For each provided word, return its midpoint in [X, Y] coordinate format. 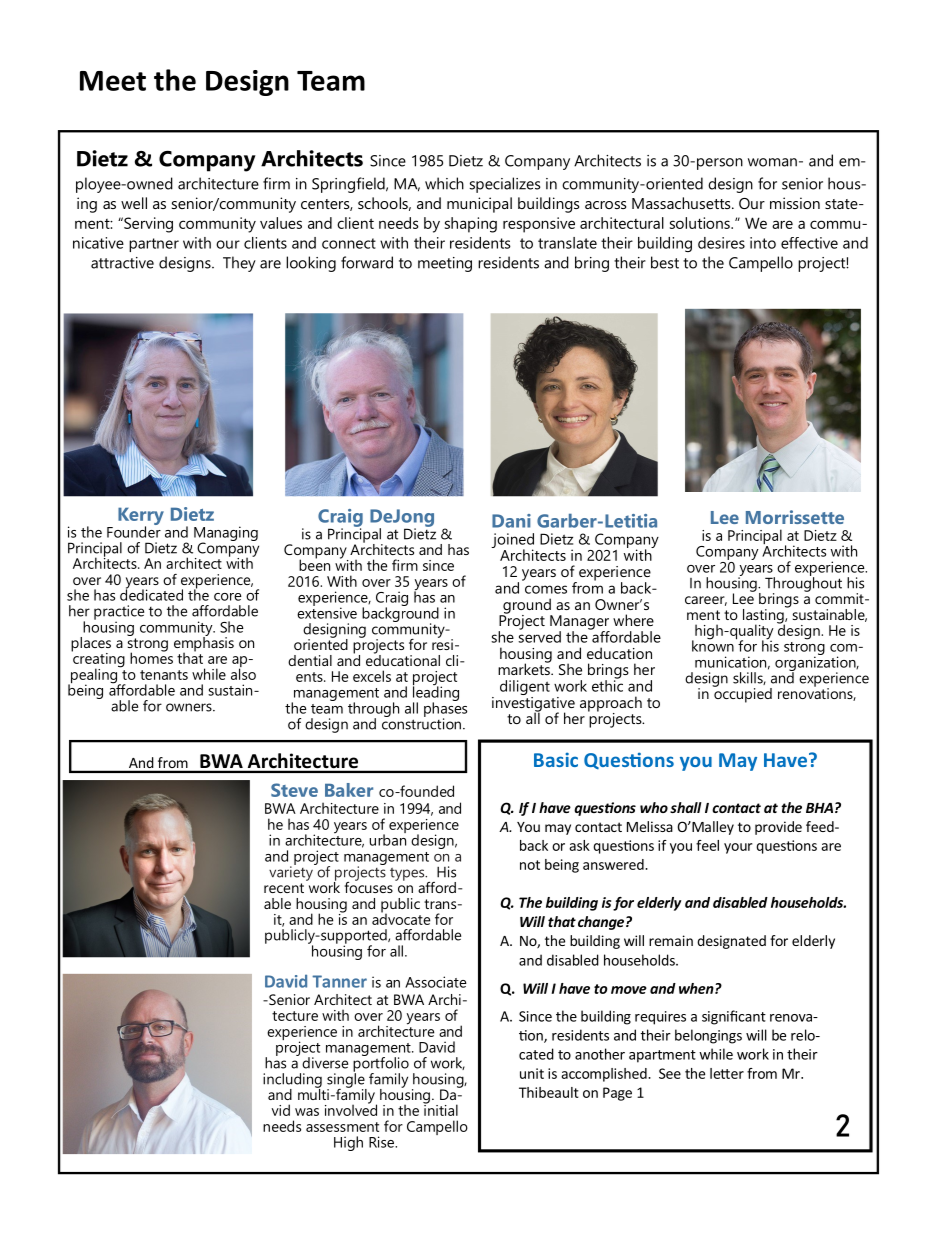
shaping [471, 225]
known [713, 645]
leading [436, 693]
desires [721, 243]
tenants [164, 675]
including [292, 1081]
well [134, 203]
